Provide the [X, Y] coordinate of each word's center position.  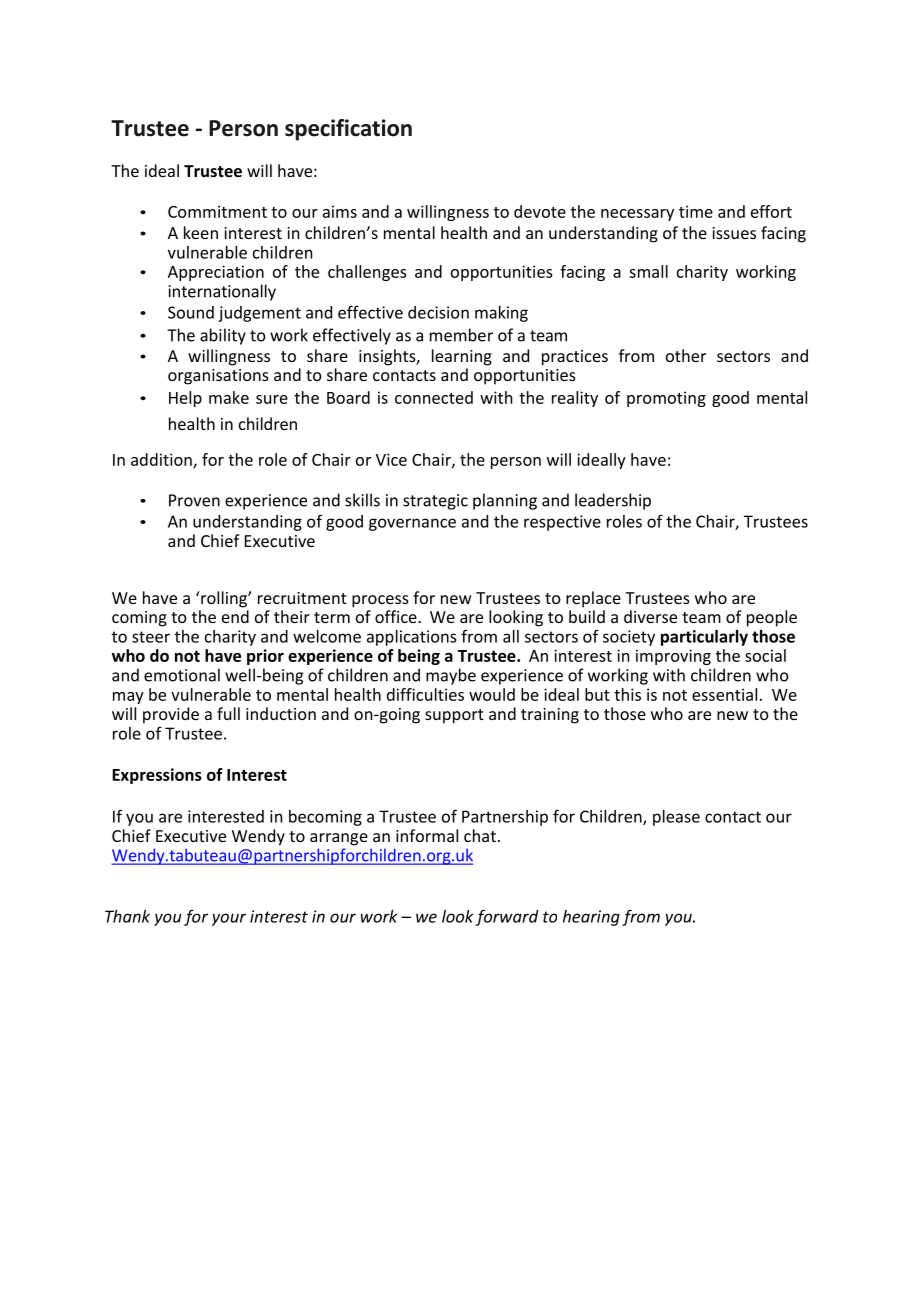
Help [185, 399]
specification [348, 130]
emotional [182, 675]
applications [411, 638]
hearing [591, 918]
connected [434, 397]
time [696, 211]
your [229, 919]
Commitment [217, 211]
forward [507, 917]
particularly [704, 638]
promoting [666, 399]
